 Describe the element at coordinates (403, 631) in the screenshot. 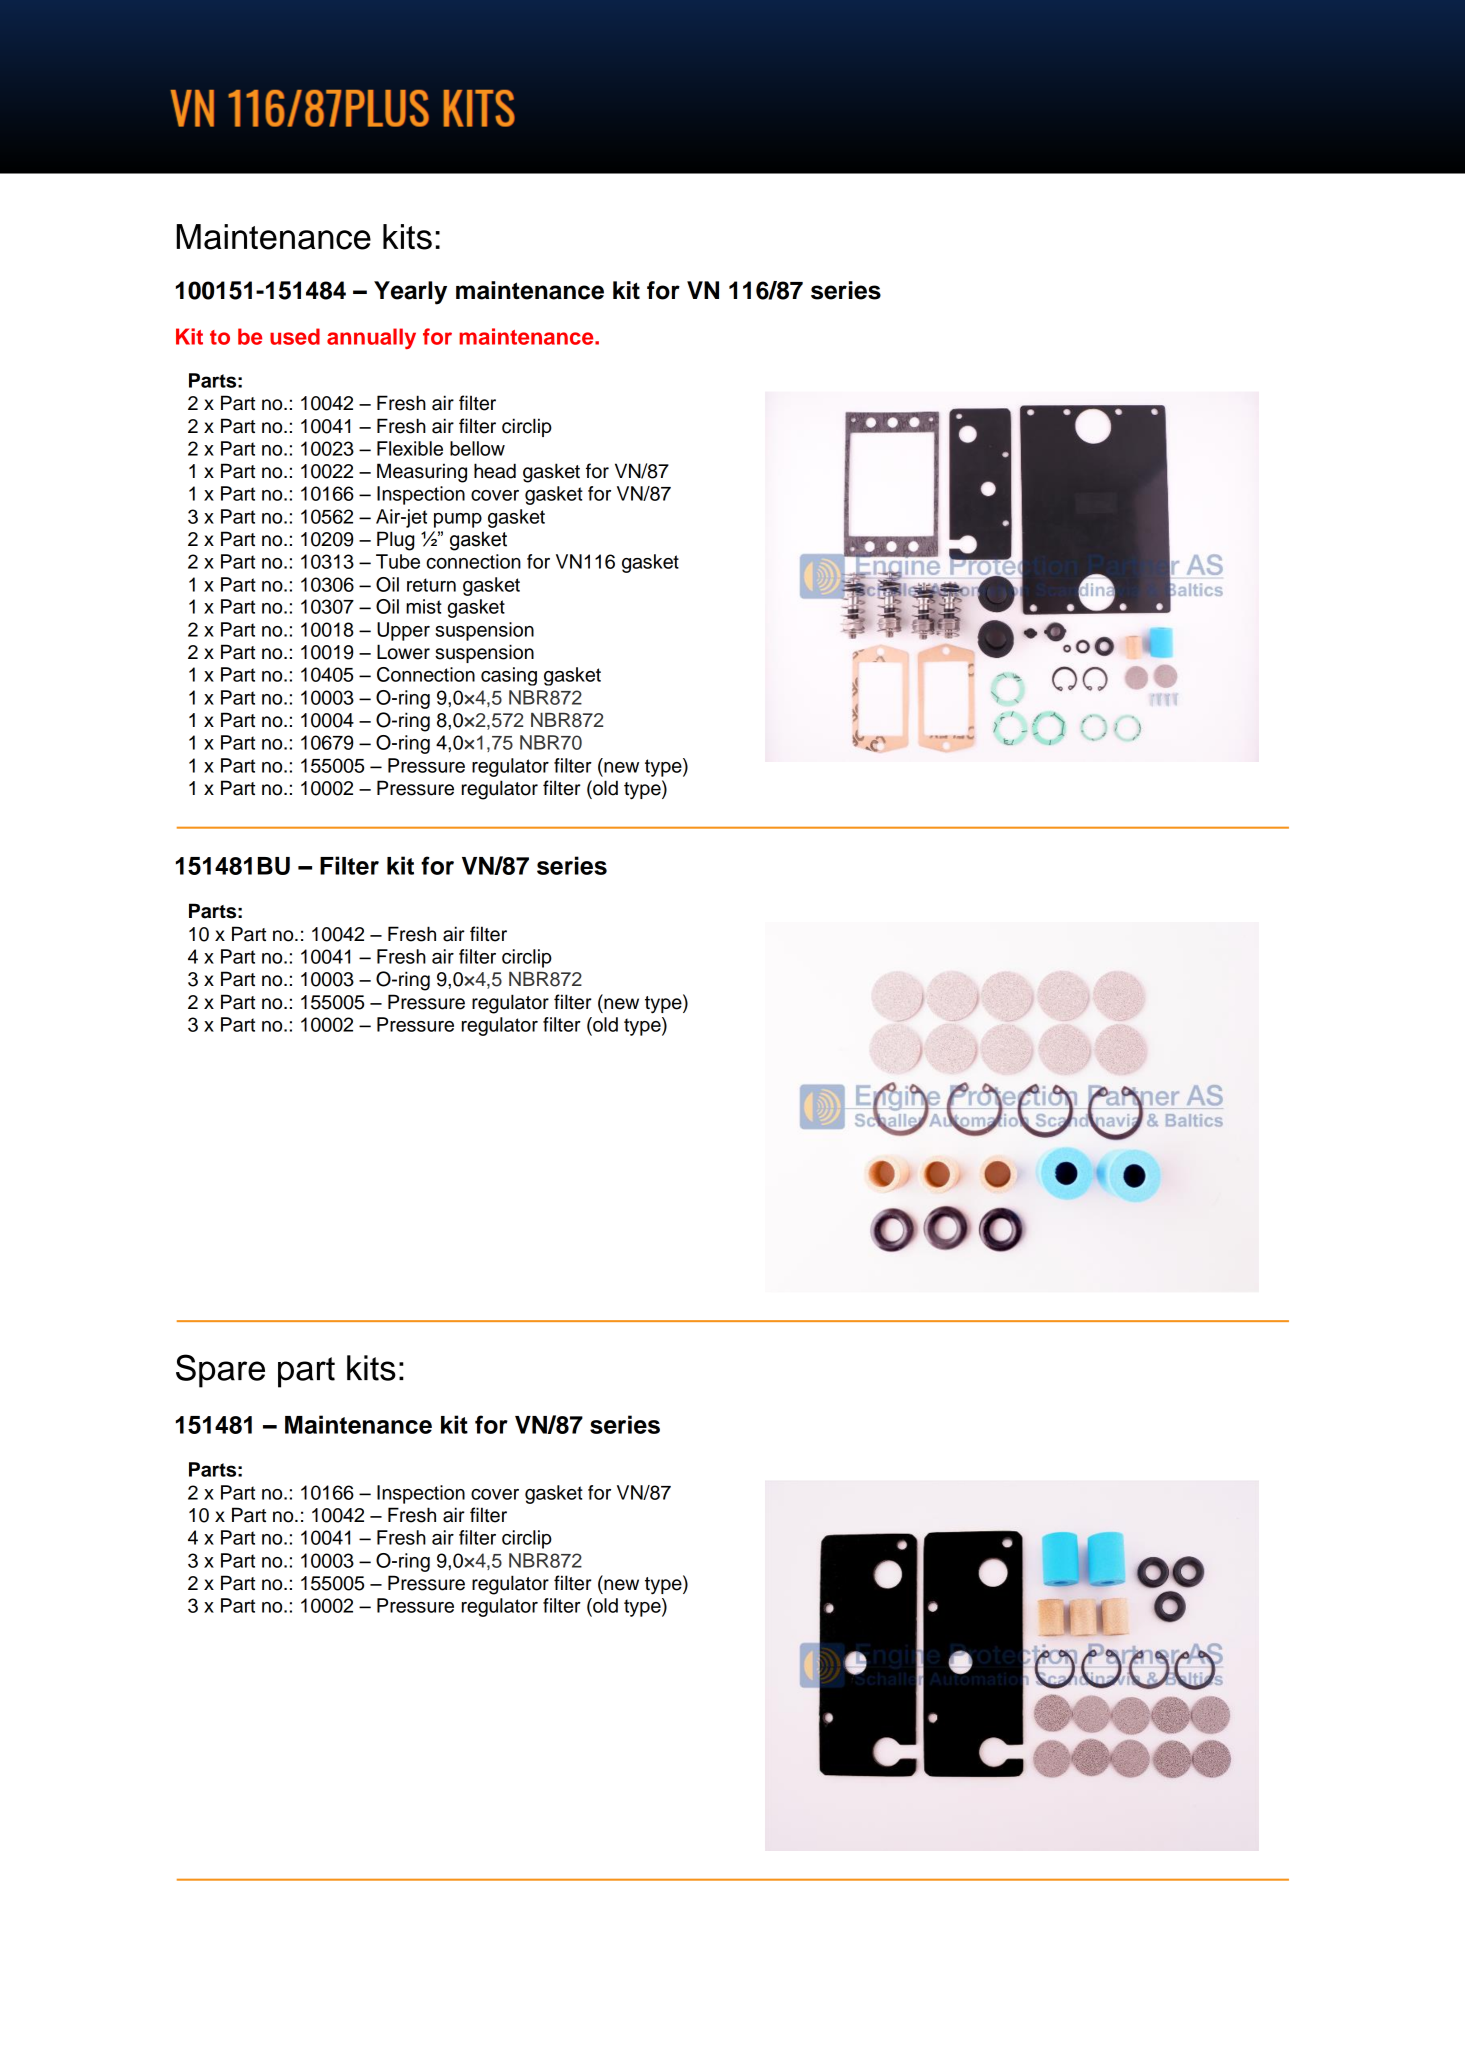

I see `Upper` at that location.
